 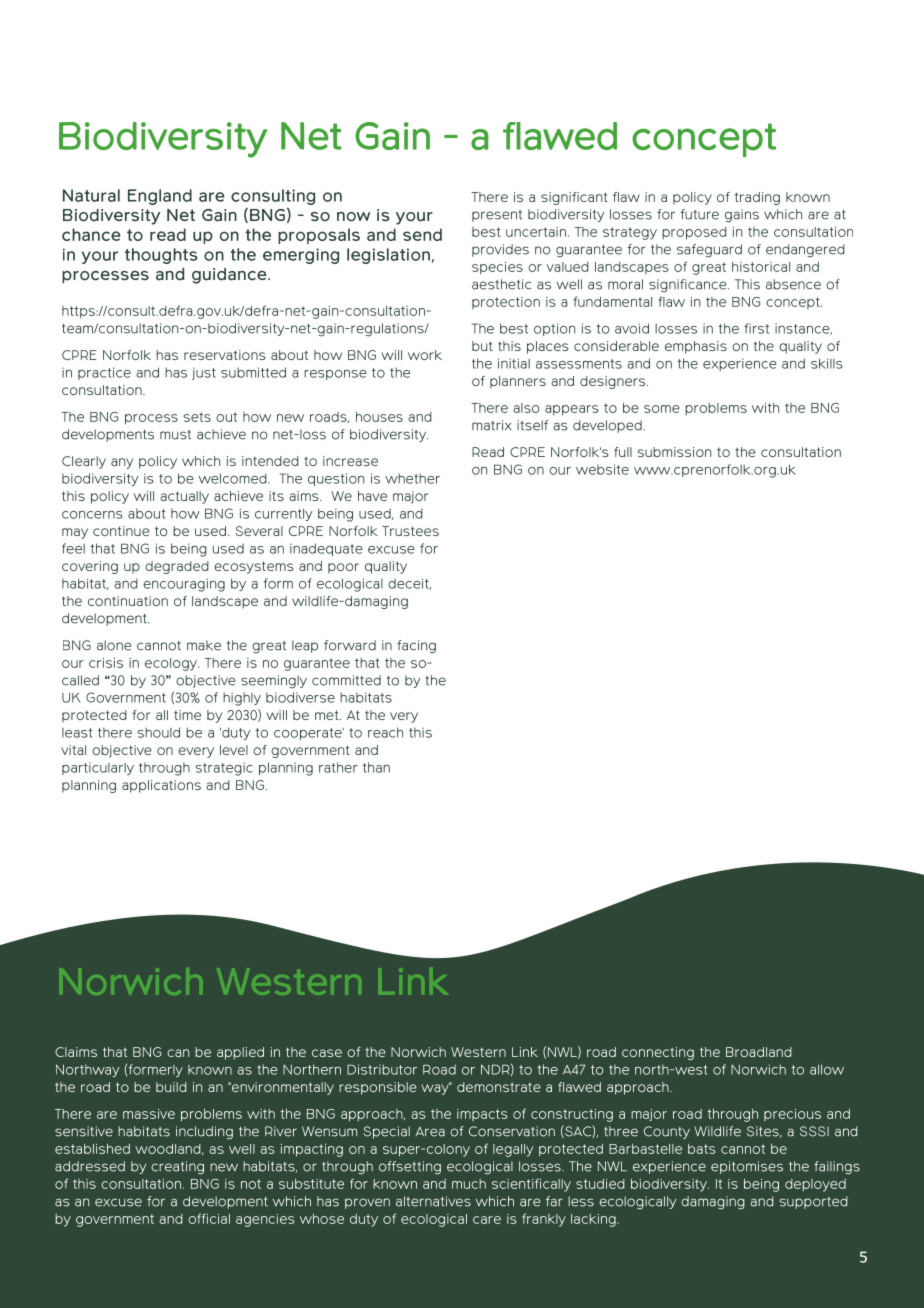 What do you see at coordinates (674, 452) in the screenshot?
I see `submission` at bounding box center [674, 452].
